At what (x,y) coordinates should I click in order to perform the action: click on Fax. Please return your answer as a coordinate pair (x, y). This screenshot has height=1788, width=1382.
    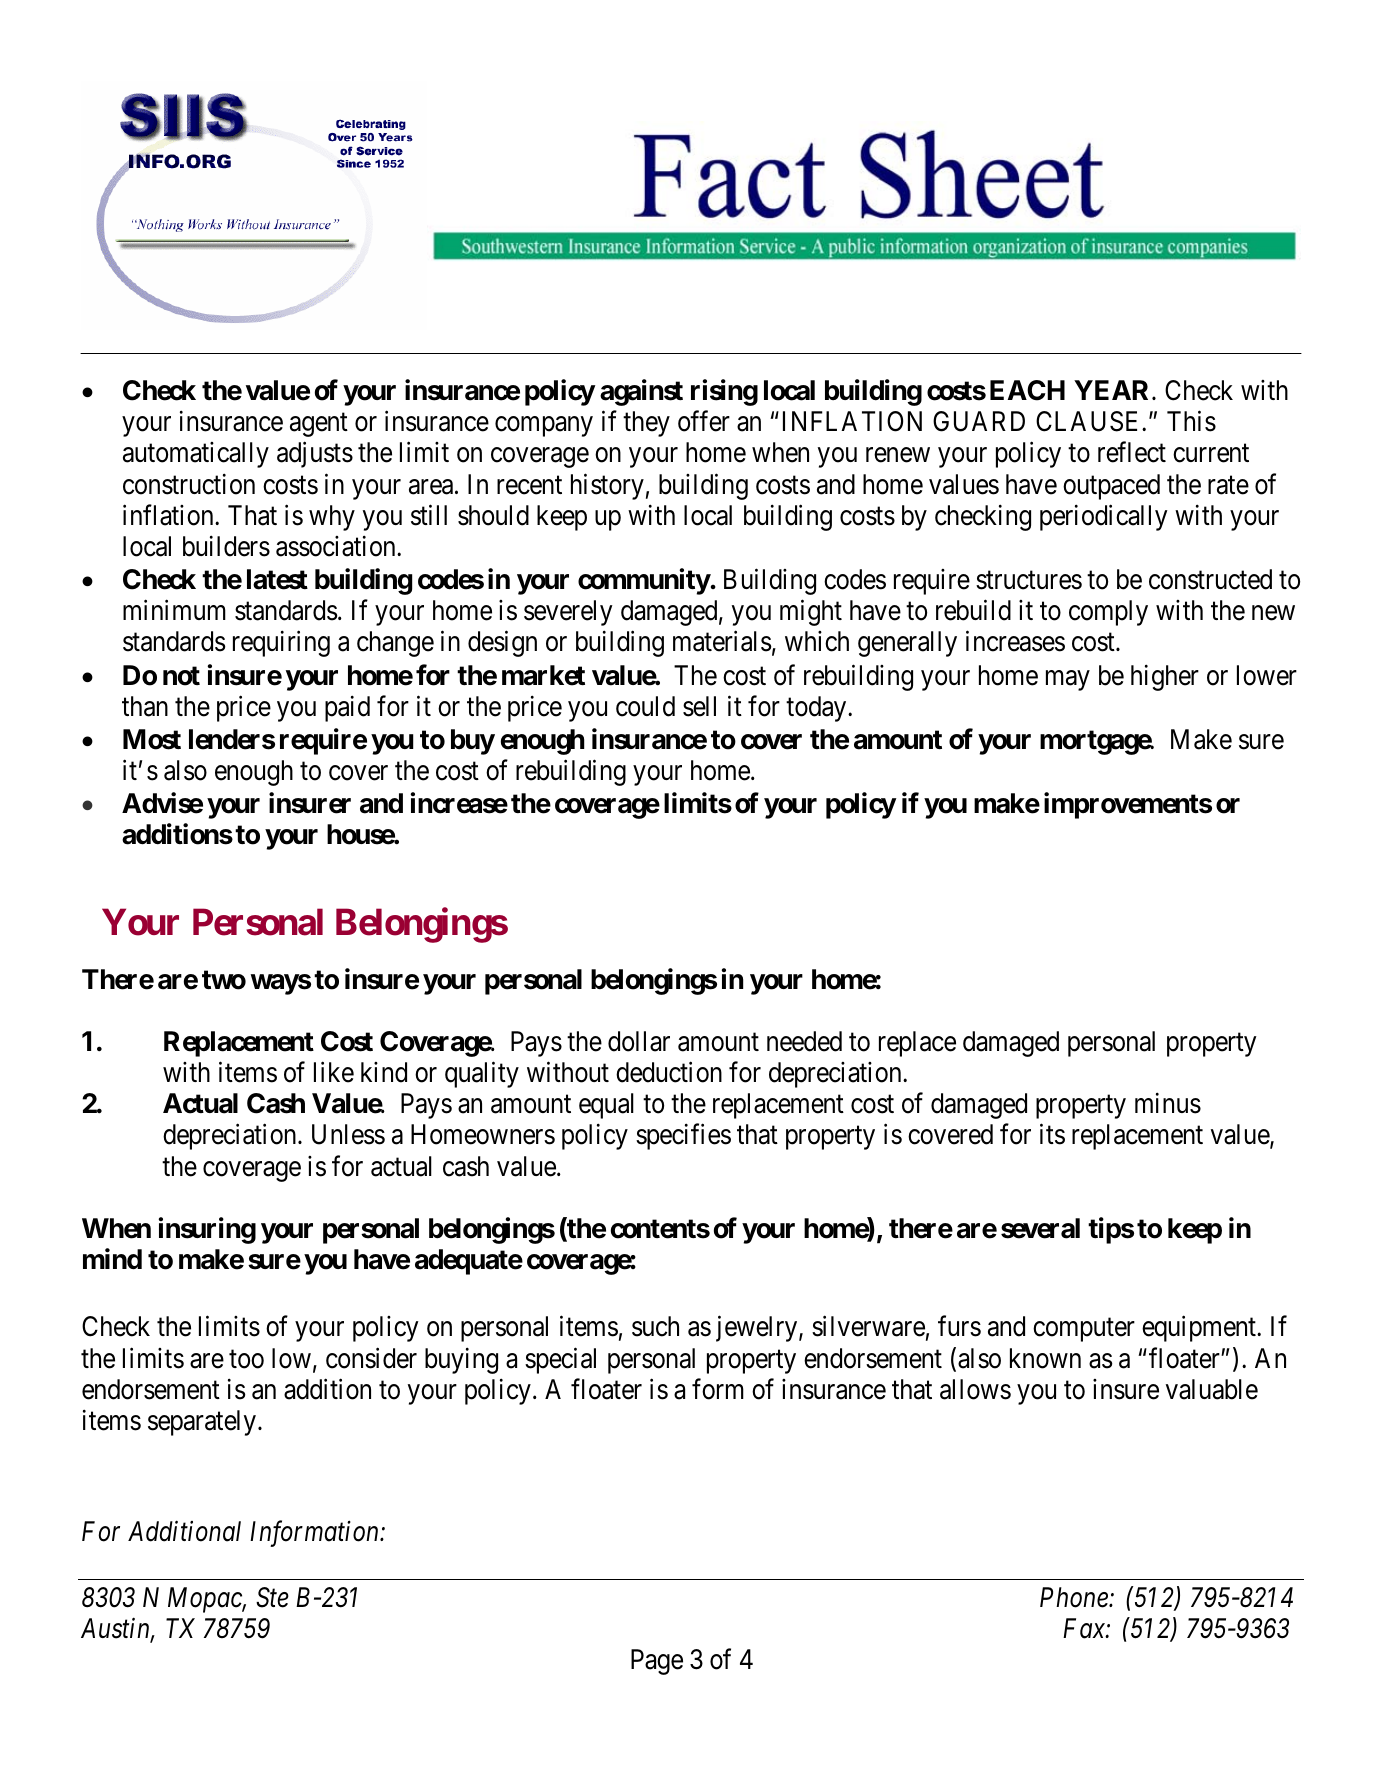
    Looking at the image, I should click on (1085, 1628).
